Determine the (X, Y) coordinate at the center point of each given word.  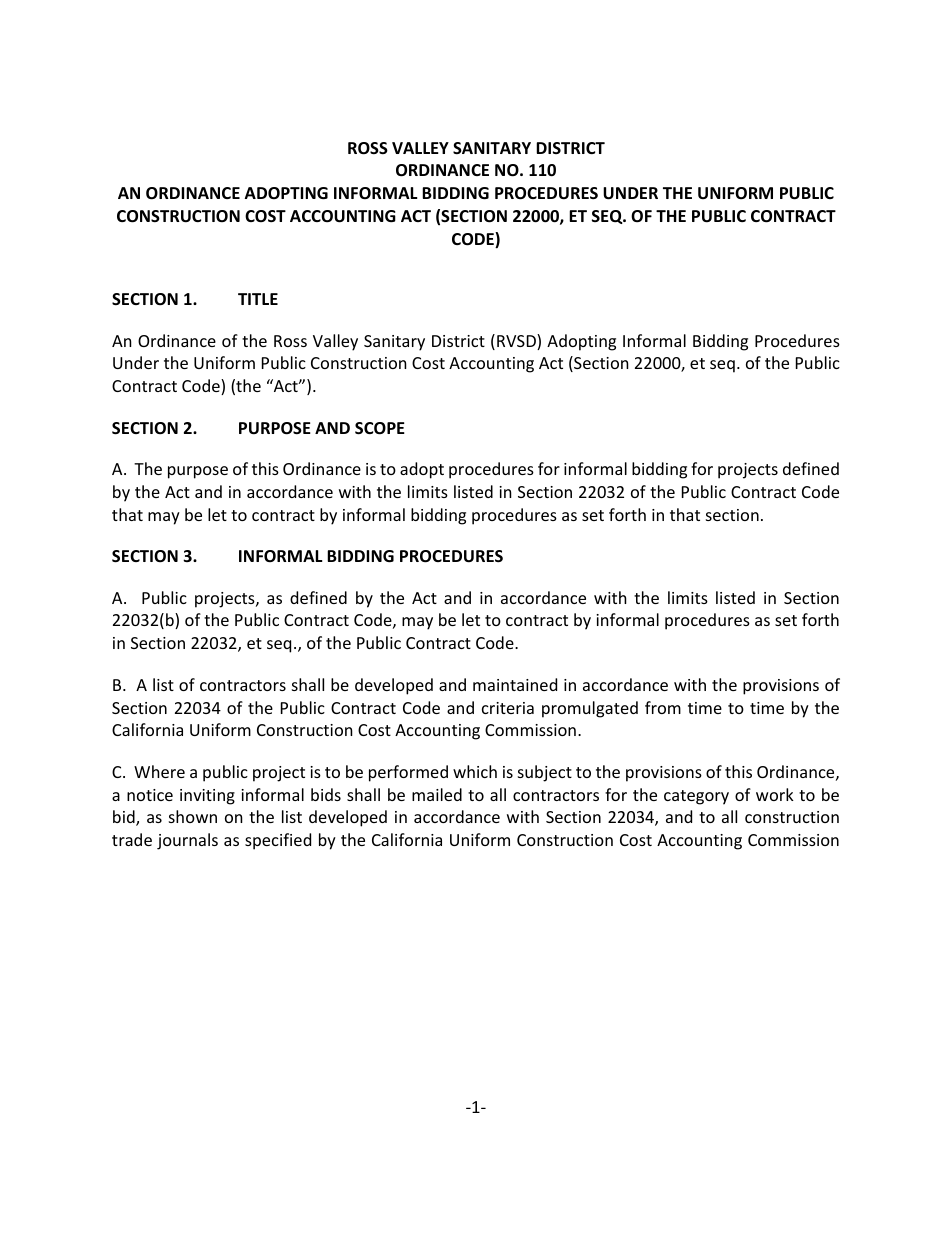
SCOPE (380, 428)
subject (545, 773)
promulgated (590, 709)
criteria (508, 708)
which (475, 771)
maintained (515, 684)
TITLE (258, 299)
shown (193, 816)
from (663, 707)
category (696, 797)
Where (159, 771)
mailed (437, 794)
